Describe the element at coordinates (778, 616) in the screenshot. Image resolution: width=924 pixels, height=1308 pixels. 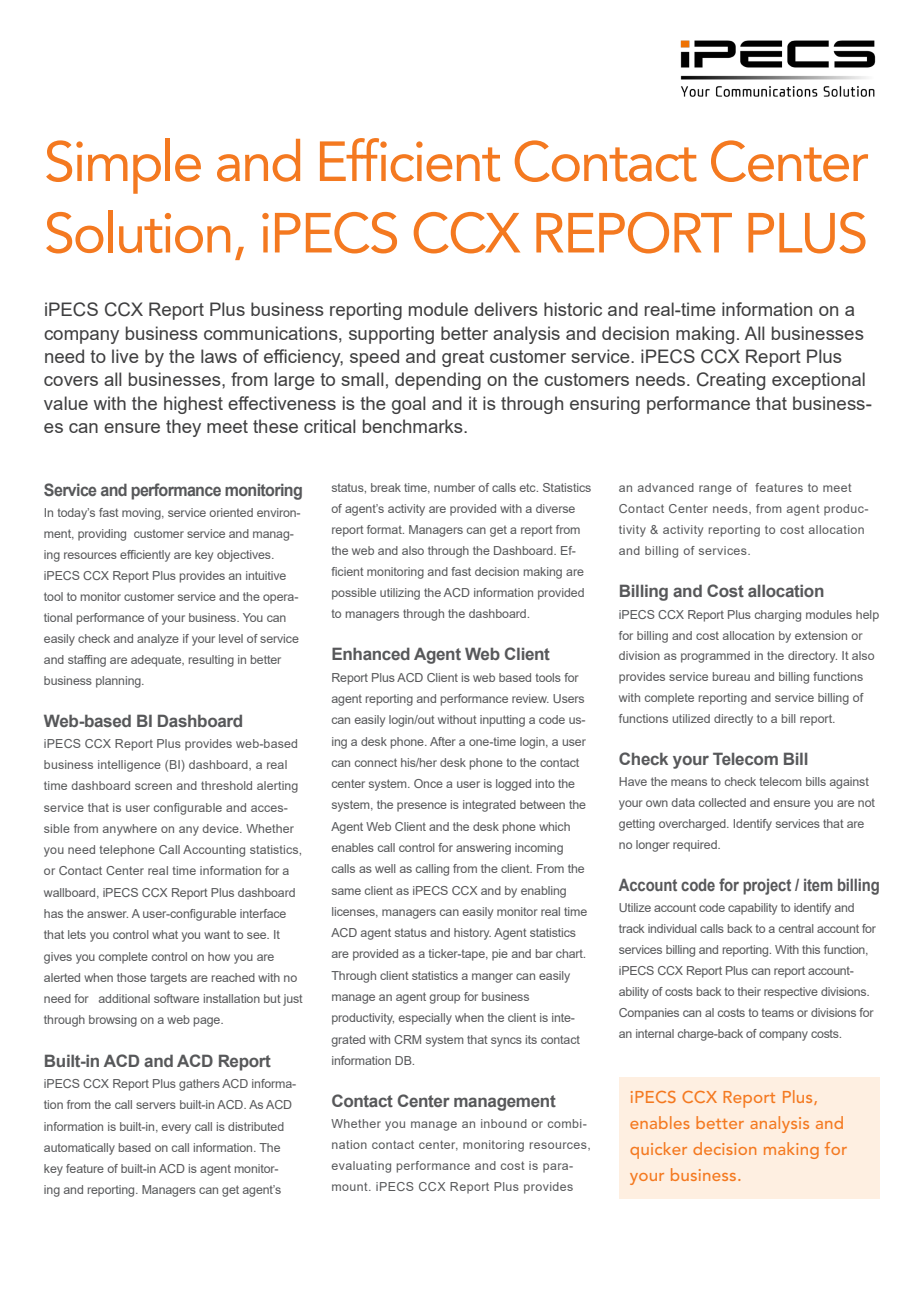
I see `charging` at that location.
